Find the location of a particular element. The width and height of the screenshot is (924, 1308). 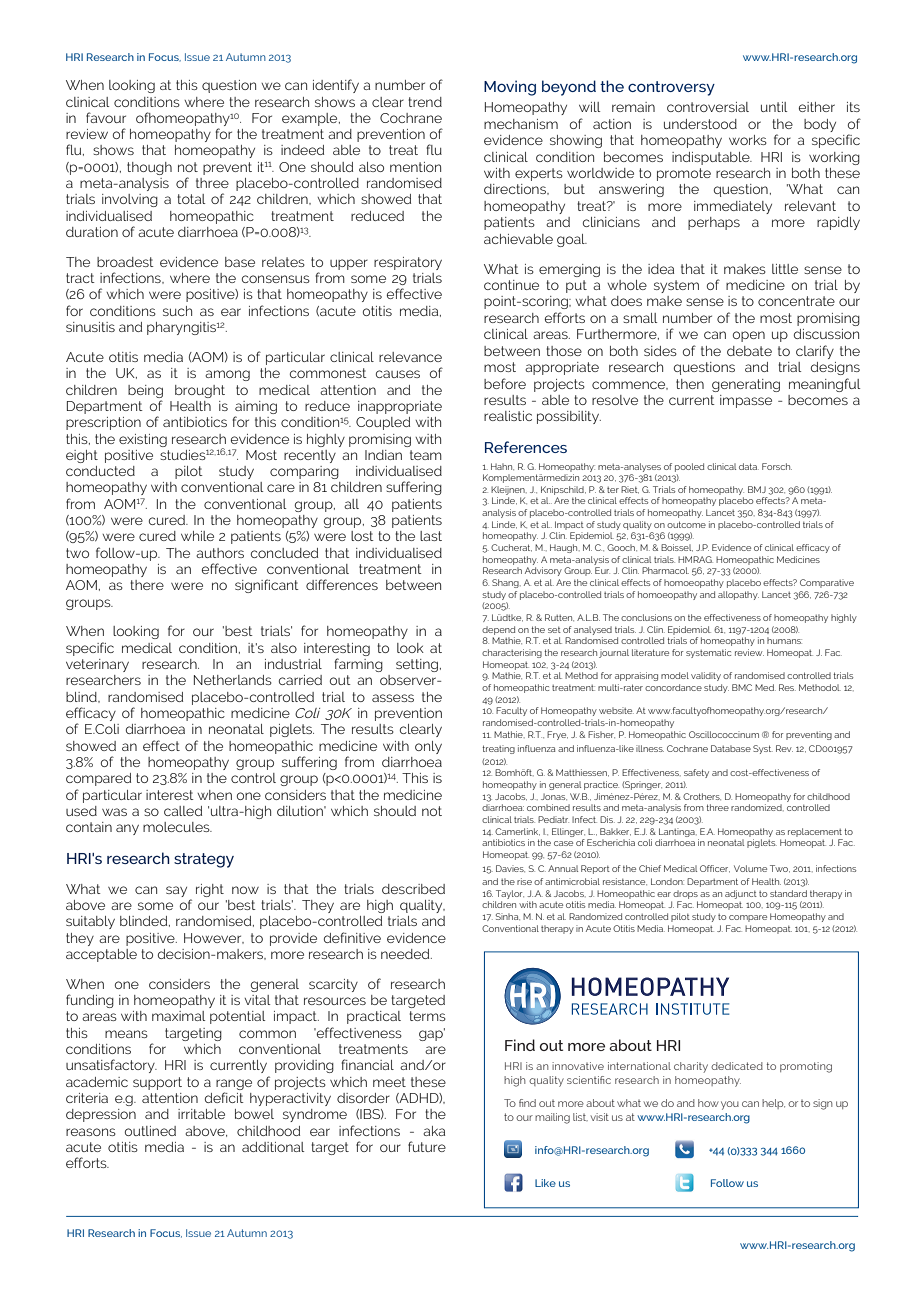

depend is located at coordinates (498, 630).
